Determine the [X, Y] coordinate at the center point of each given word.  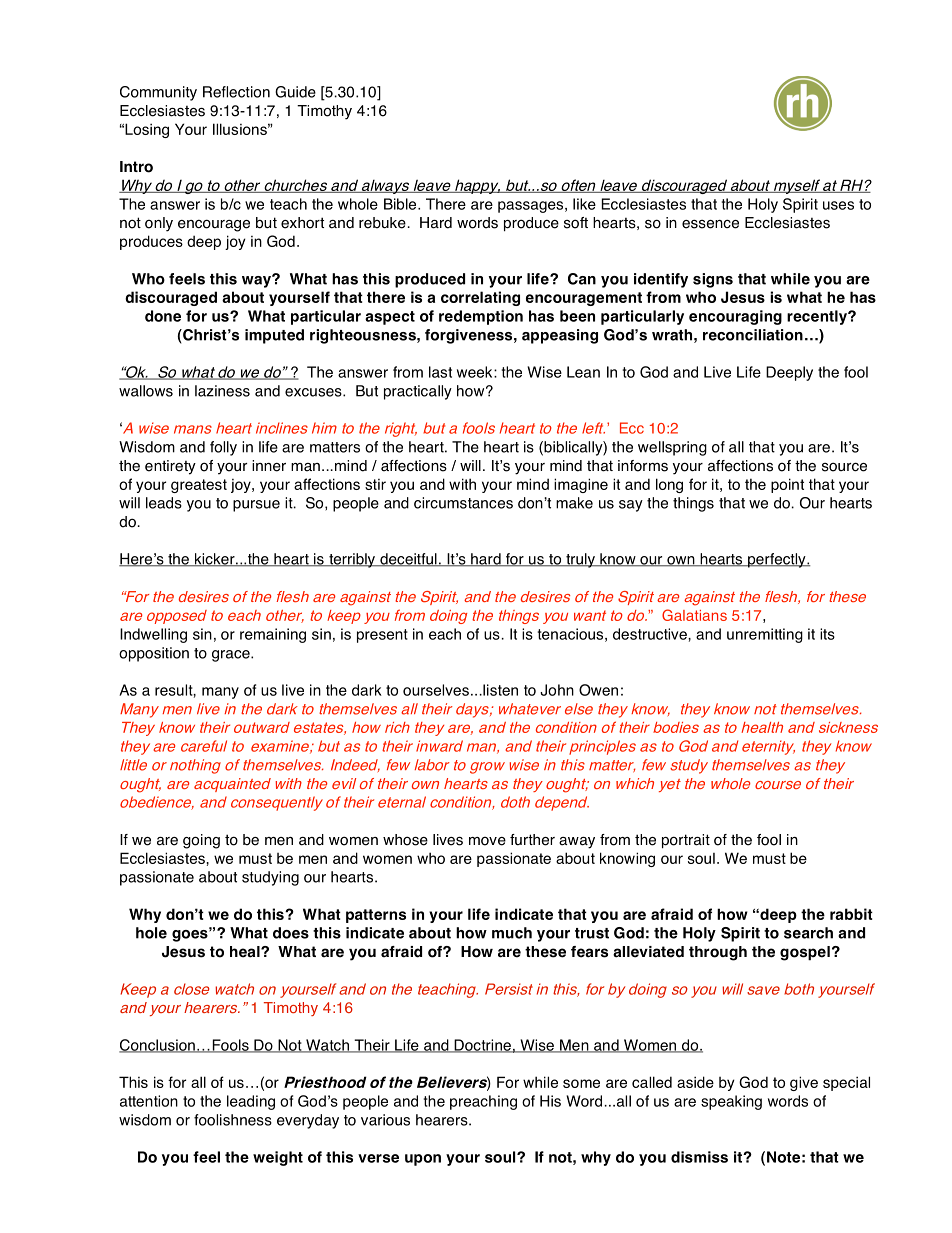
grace [232, 656]
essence [710, 224]
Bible [401, 204]
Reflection [236, 92]
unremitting [765, 635]
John [557, 690]
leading [251, 1102]
